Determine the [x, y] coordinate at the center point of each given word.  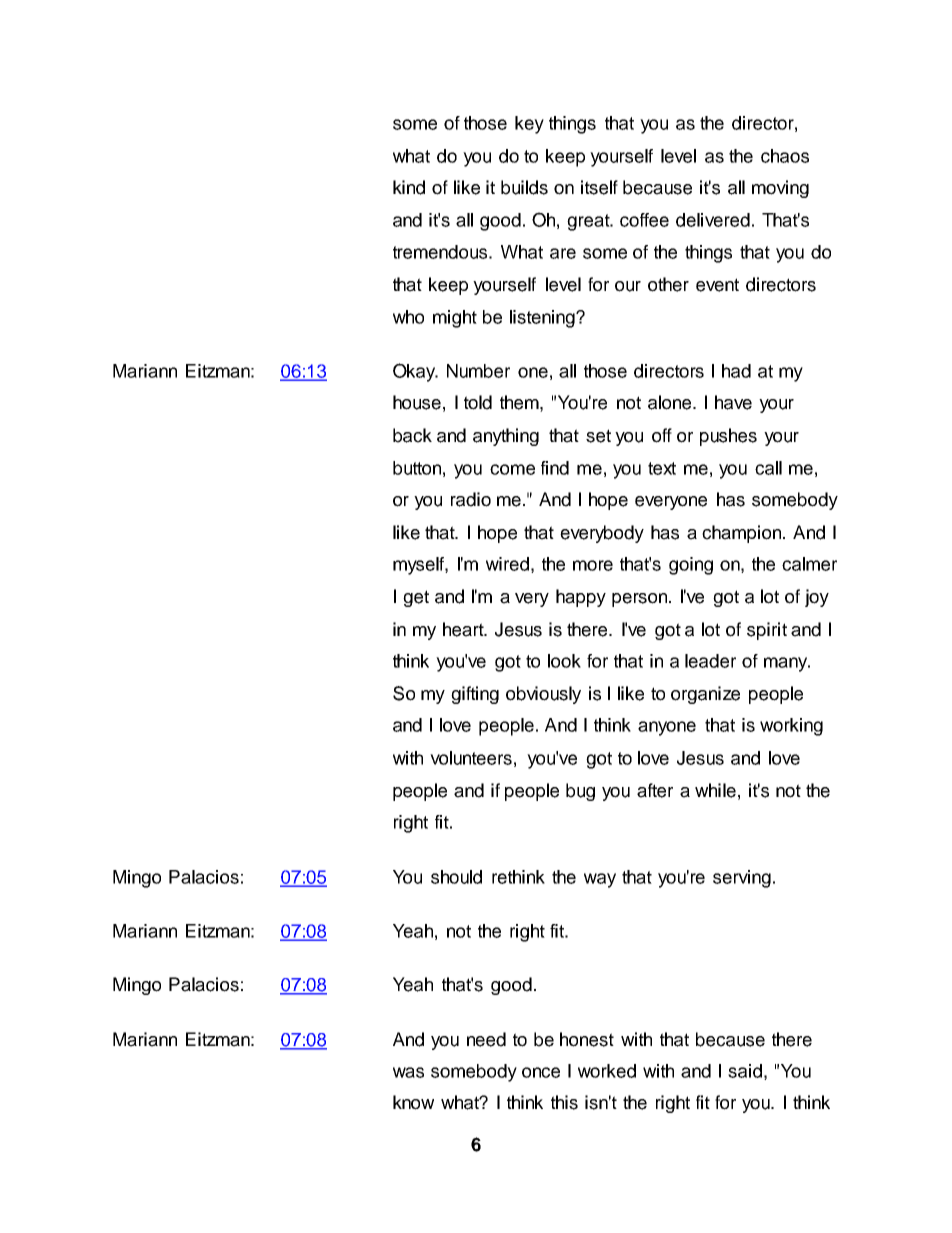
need [486, 1039]
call [768, 468]
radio [471, 499]
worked [607, 1071]
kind [409, 187]
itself [599, 187]
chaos [785, 156]
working [791, 727]
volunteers [471, 758]
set [598, 436]
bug [580, 792]
